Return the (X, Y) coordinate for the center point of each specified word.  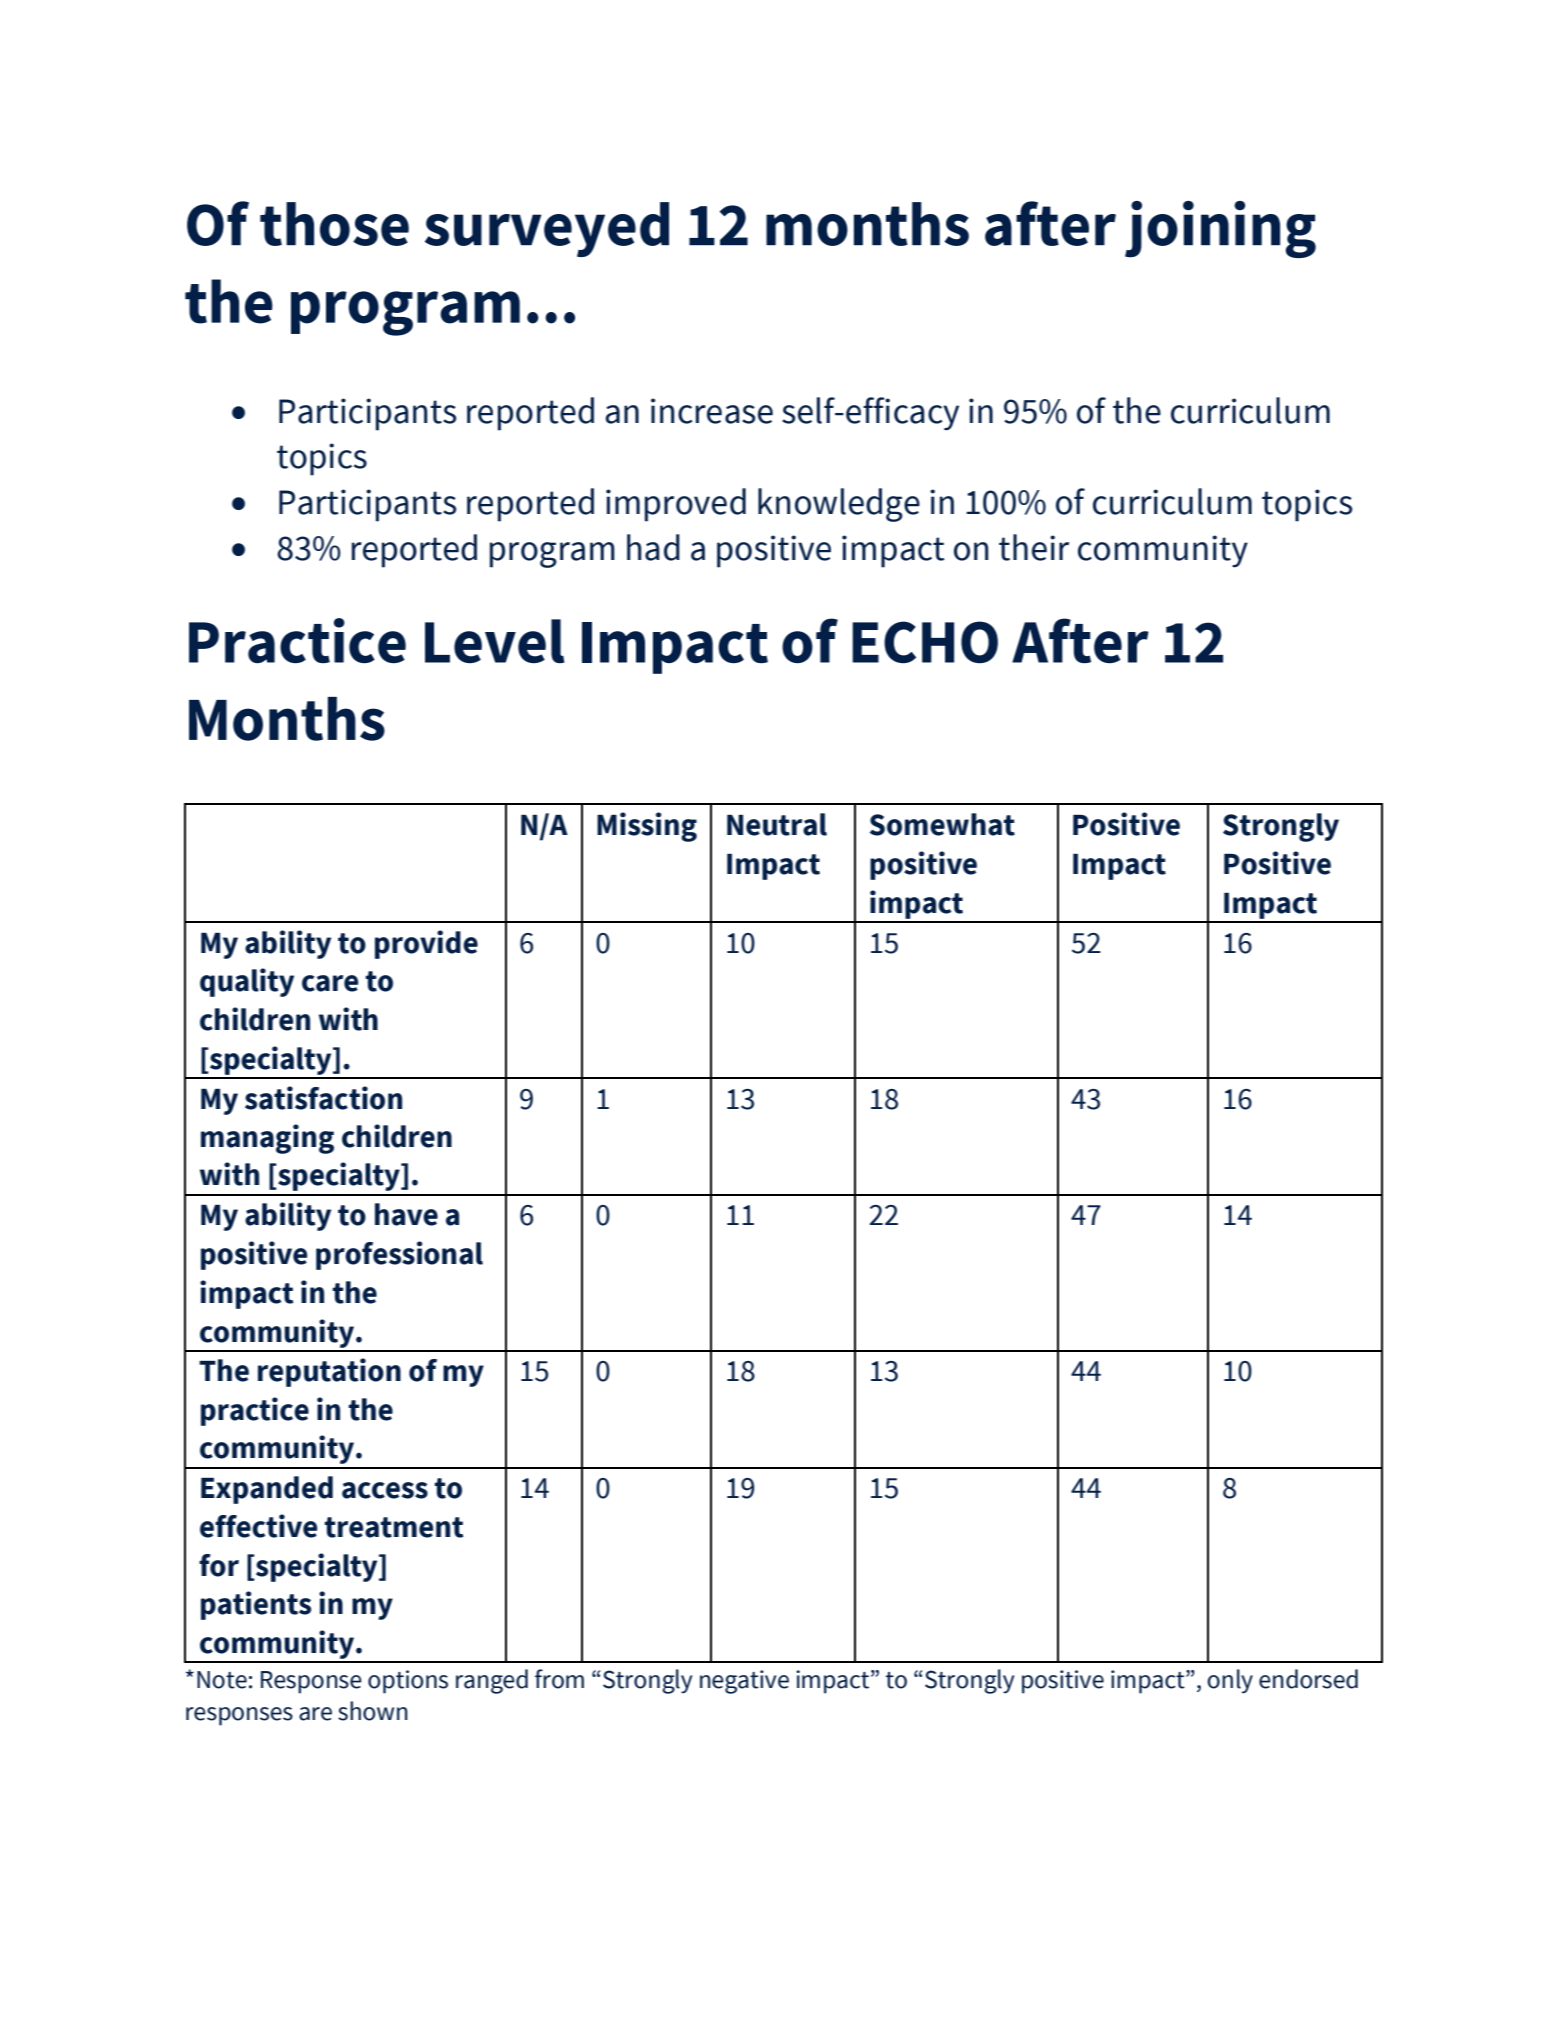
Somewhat (942, 824)
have (406, 1214)
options (408, 1682)
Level (494, 641)
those (334, 224)
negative (744, 1682)
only (1230, 1681)
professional (399, 1255)
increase (712, 411)
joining (1220, 229)
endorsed (1308, 1679)
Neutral (777, 824)
